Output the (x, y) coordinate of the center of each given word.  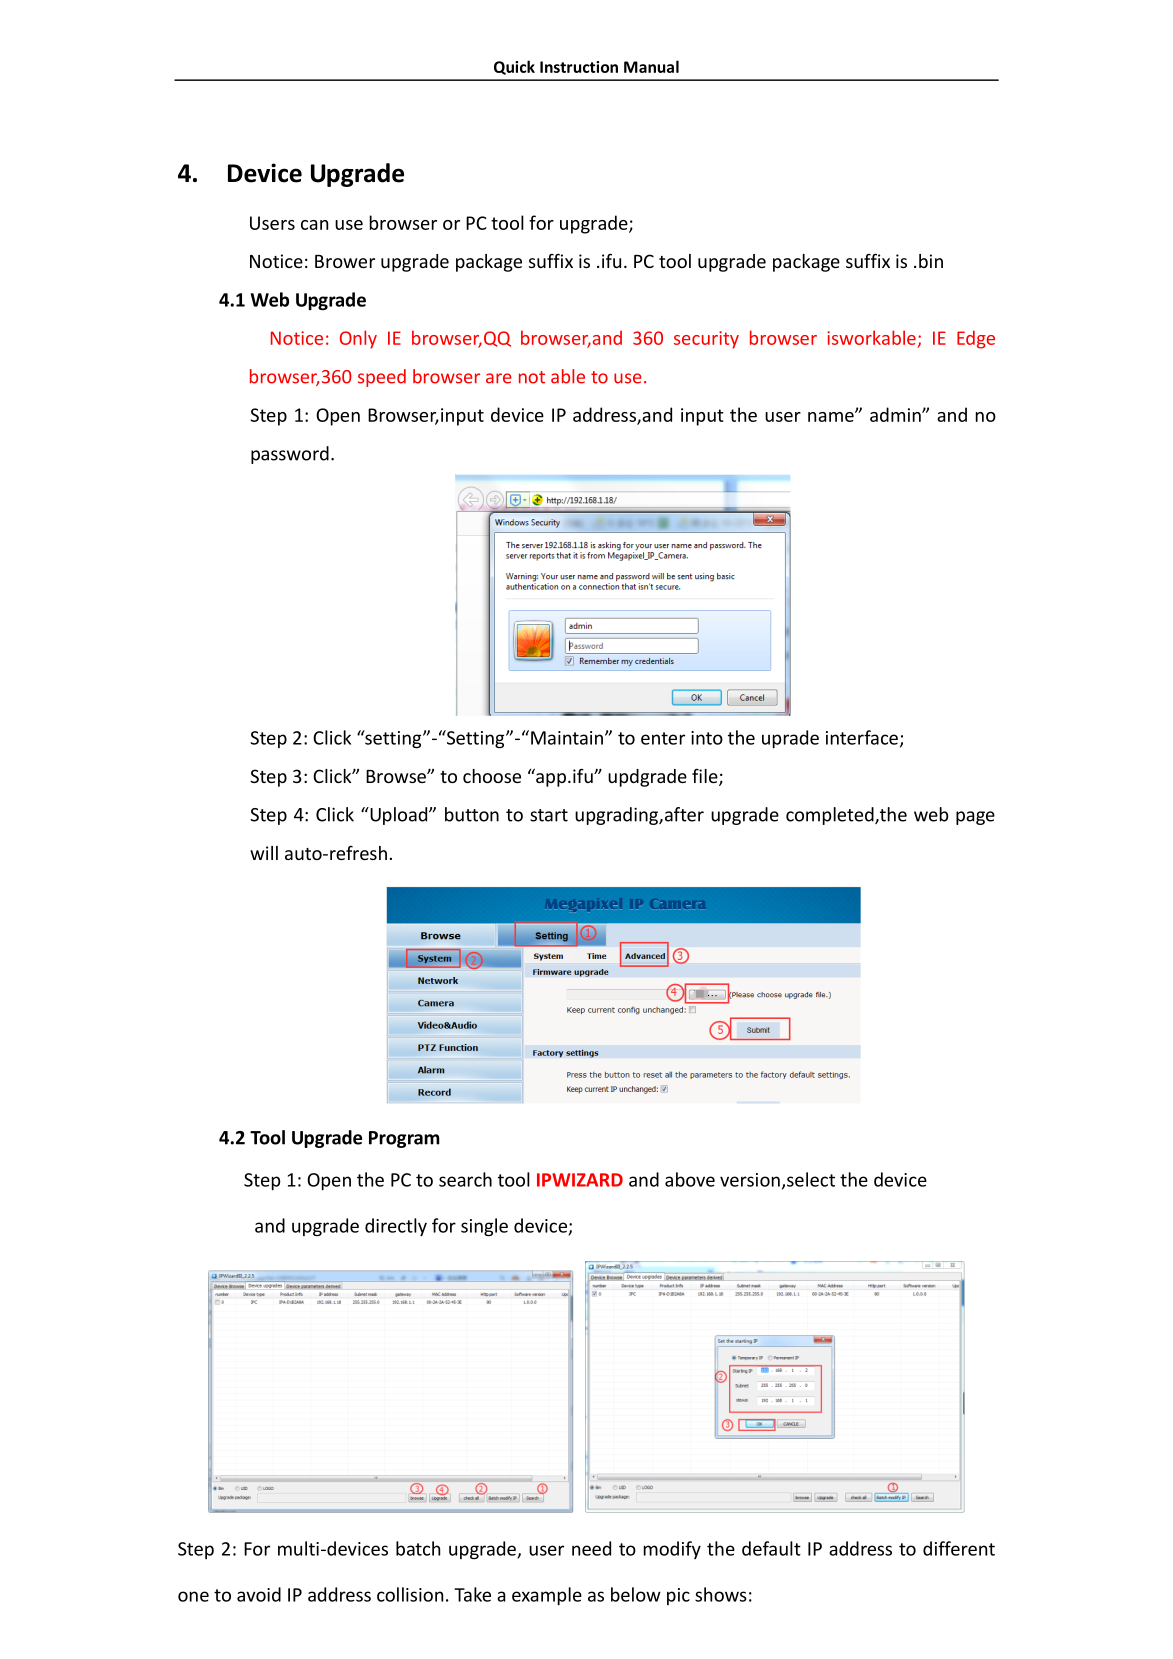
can (314, 225)
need (591, 1548)
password (290, 455)
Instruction (579, 67)
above (690, 1179)
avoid (259, 1594)
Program (404, 1139)
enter (663, 738)
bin (931, 261)
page (975, 818)
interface (862, 737)
